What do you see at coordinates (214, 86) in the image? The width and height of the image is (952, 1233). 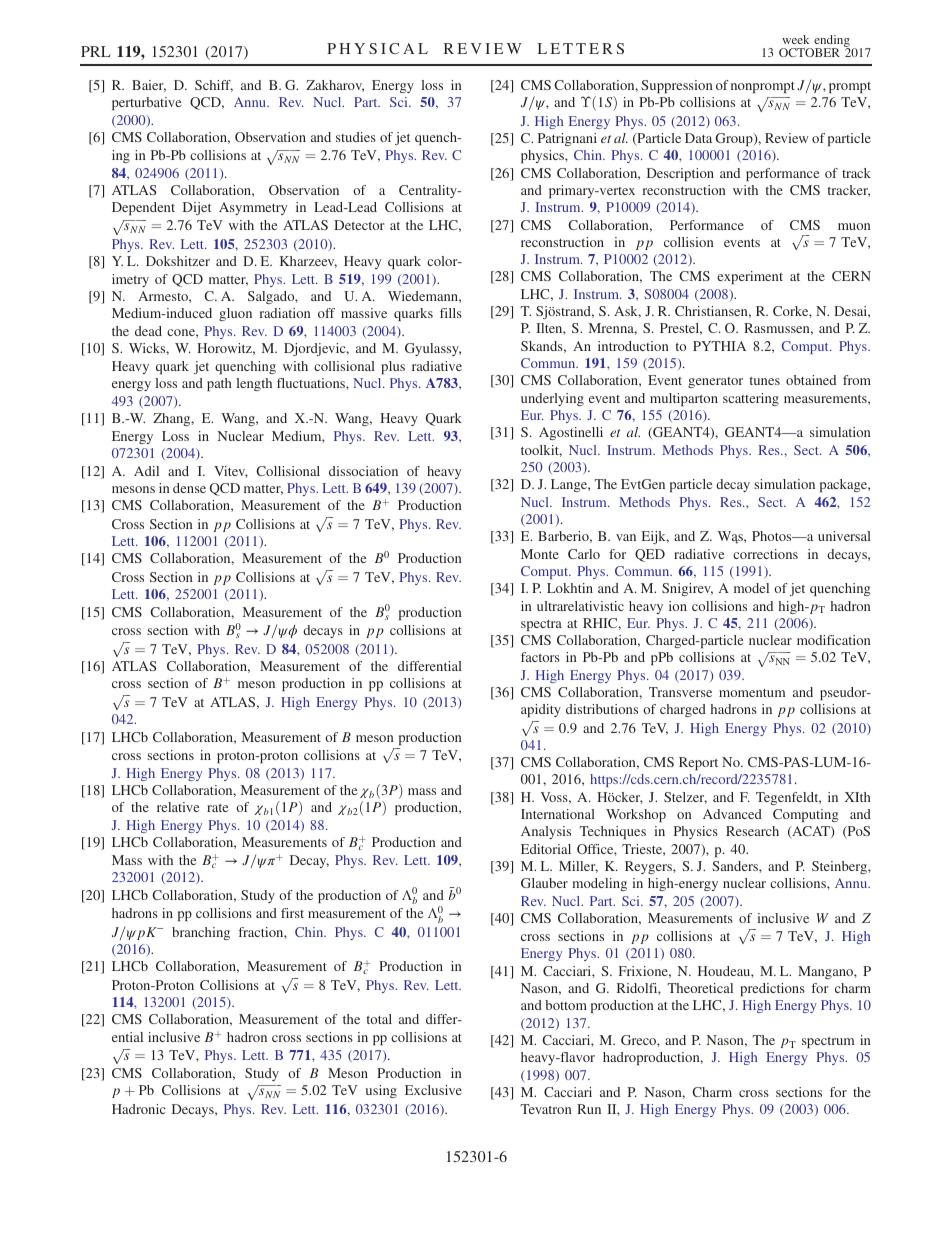 I see `Schiff` at bounding box center [214, 86].
